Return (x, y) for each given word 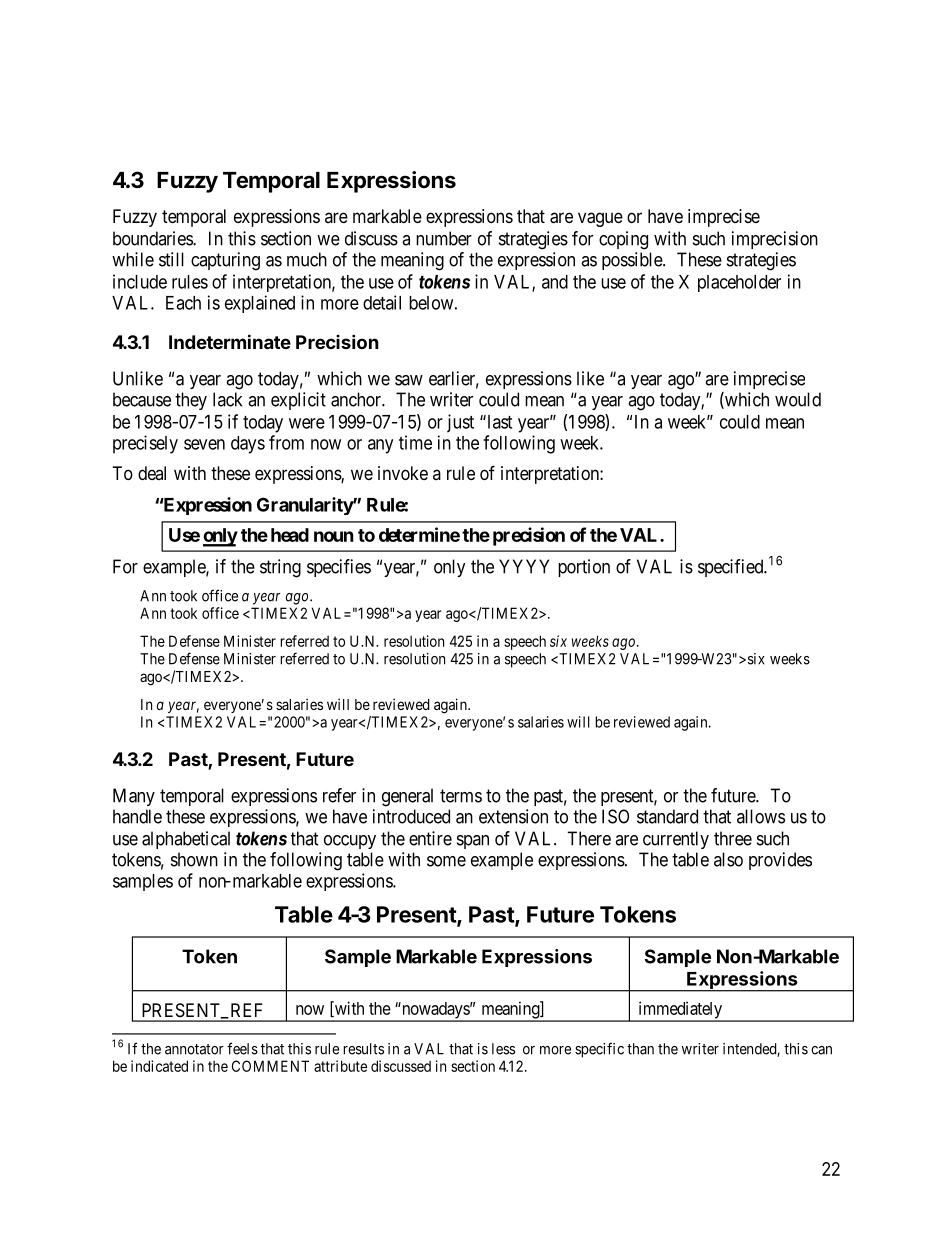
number (444, 238)
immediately (680, 1011)
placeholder (739, 283)
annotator (194, 1049)
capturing (225, 261)
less (503, 1049)
